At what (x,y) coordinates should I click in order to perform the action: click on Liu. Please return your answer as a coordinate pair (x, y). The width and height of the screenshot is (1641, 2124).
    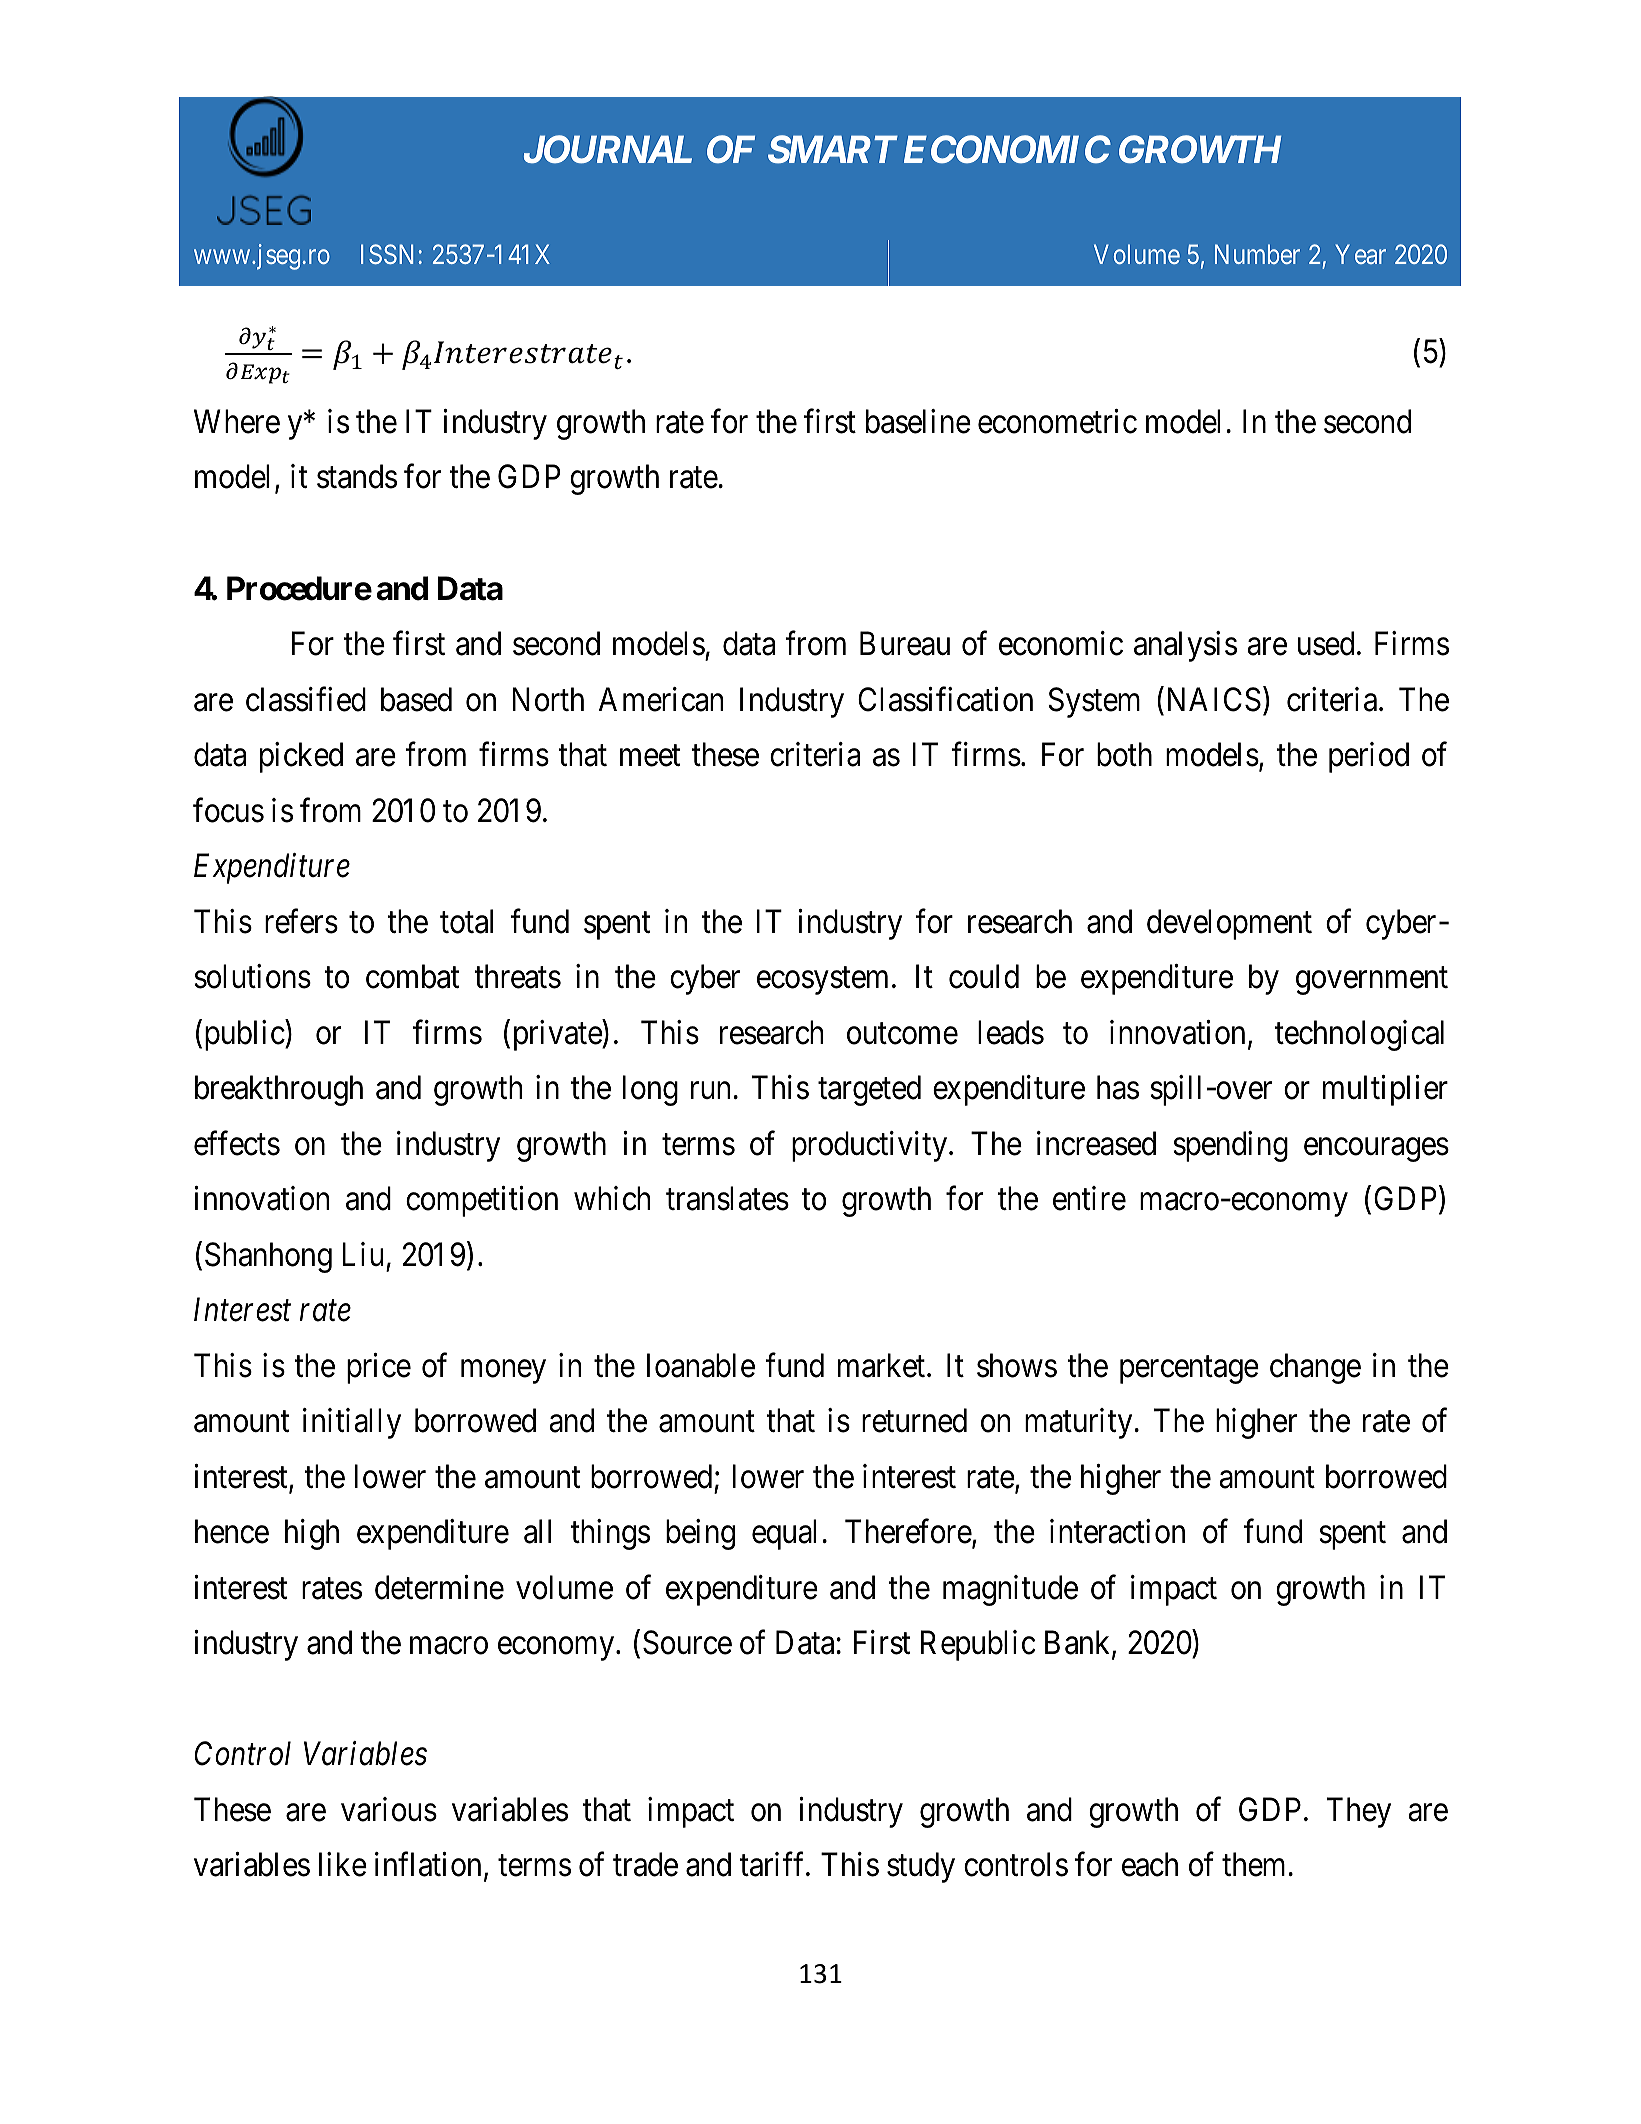
    Looking at the image, I should click on (362, 1254).
